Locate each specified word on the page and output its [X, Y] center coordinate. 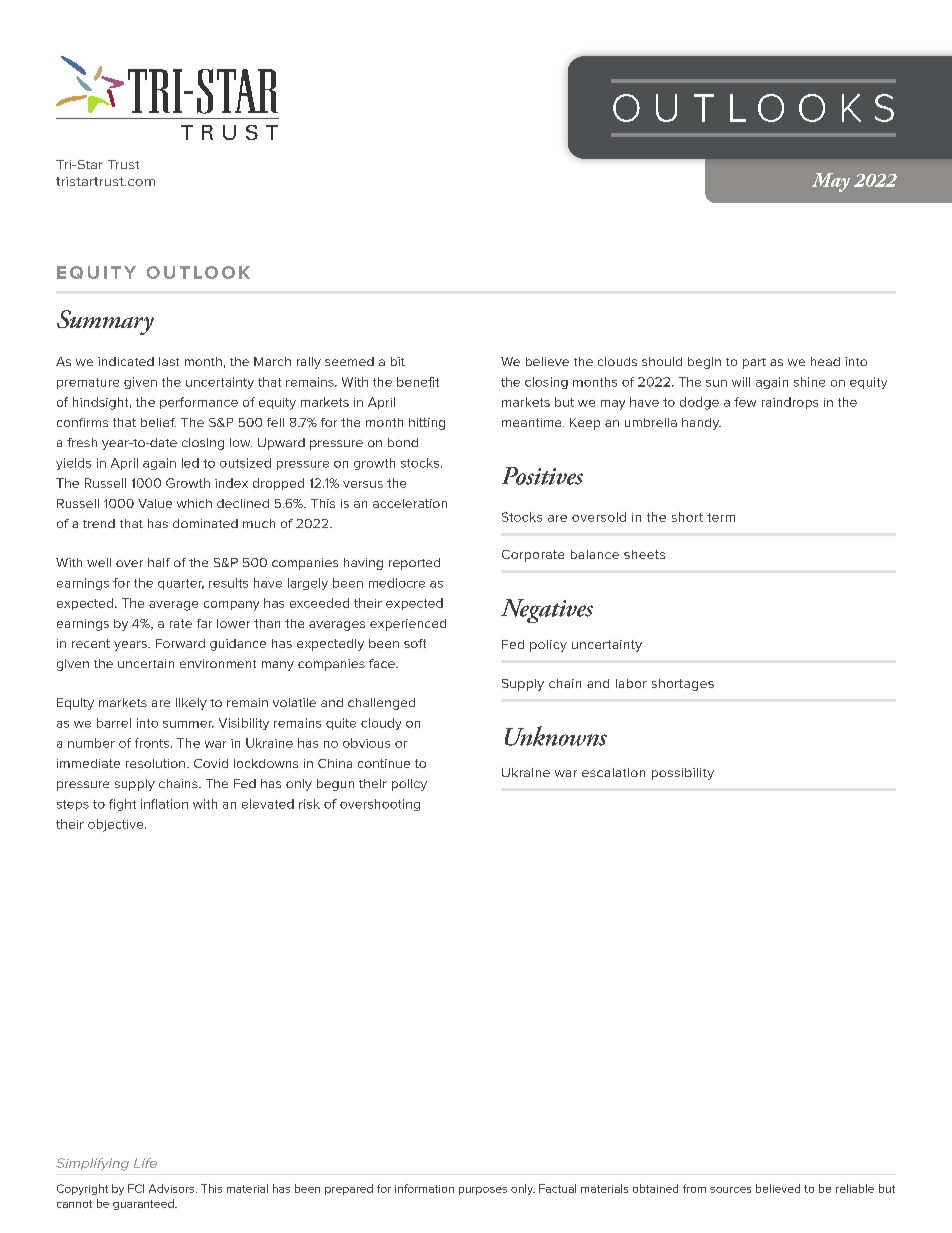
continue [384, 763]
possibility [683, 774]
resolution [155, 763]
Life [145, 1163]
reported [414, 564]
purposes [483, 1191]
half [159, 562]
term [721, 517]
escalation [613, 772]
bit [398, 361]
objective [117, 825]
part [754, 363]
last [169, 361]
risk [309, 804]
